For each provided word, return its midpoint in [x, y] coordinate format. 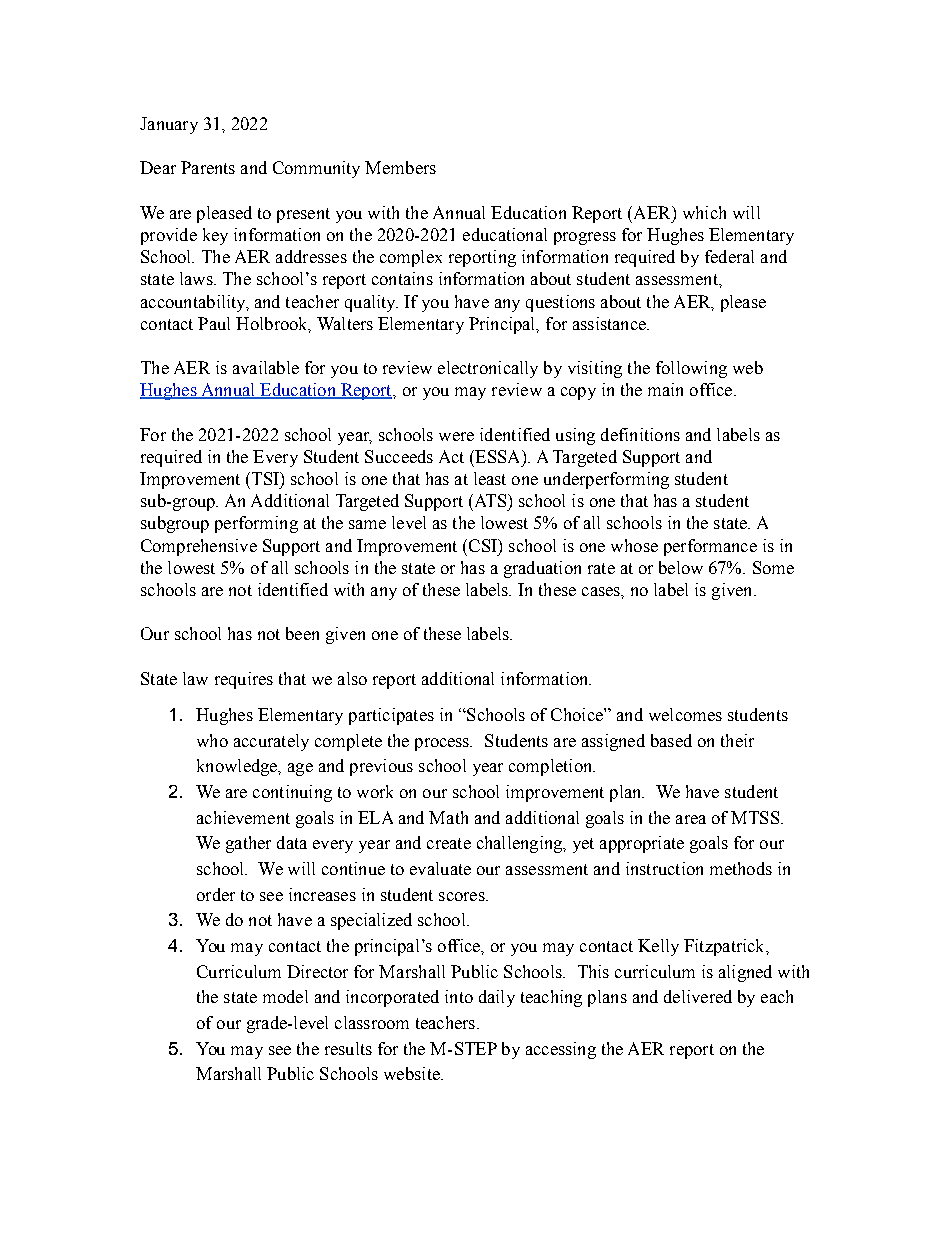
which [704, 212]
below [681, 567]
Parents [208, 167]
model [285, 996]
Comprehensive [199, 547]
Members [400, 167]
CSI [484, 546]
